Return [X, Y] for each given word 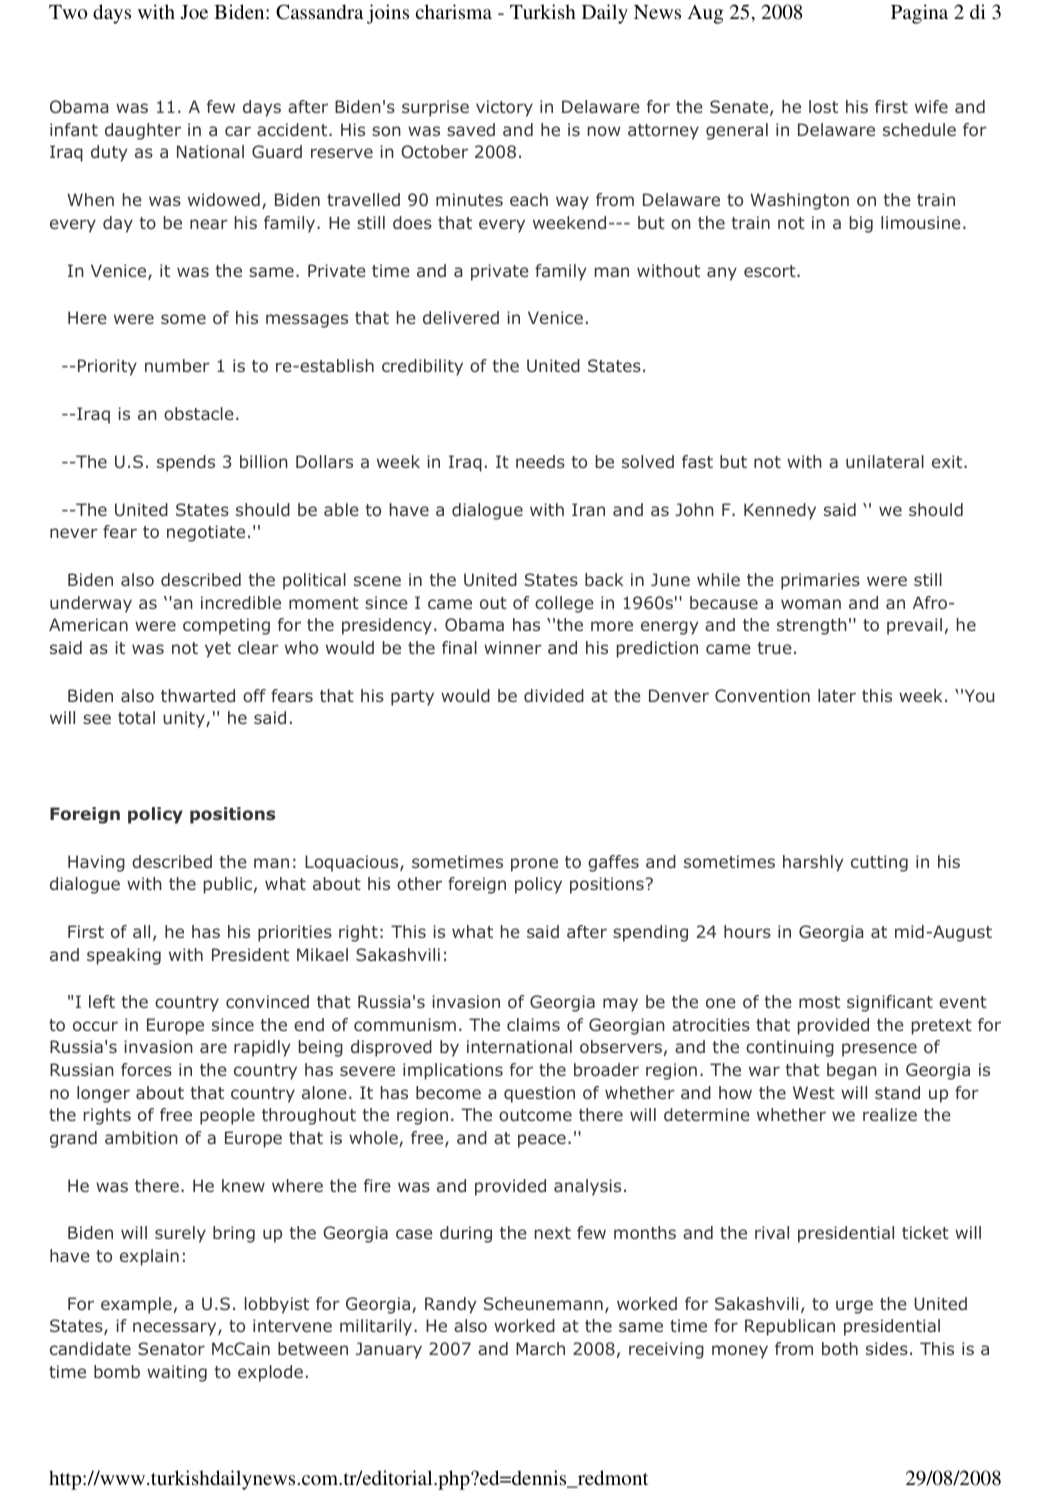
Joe [194, 12]
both [840, 1348]
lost [823, 106]
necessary [176, 1329]
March [540, 1348]
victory [504, 108]
